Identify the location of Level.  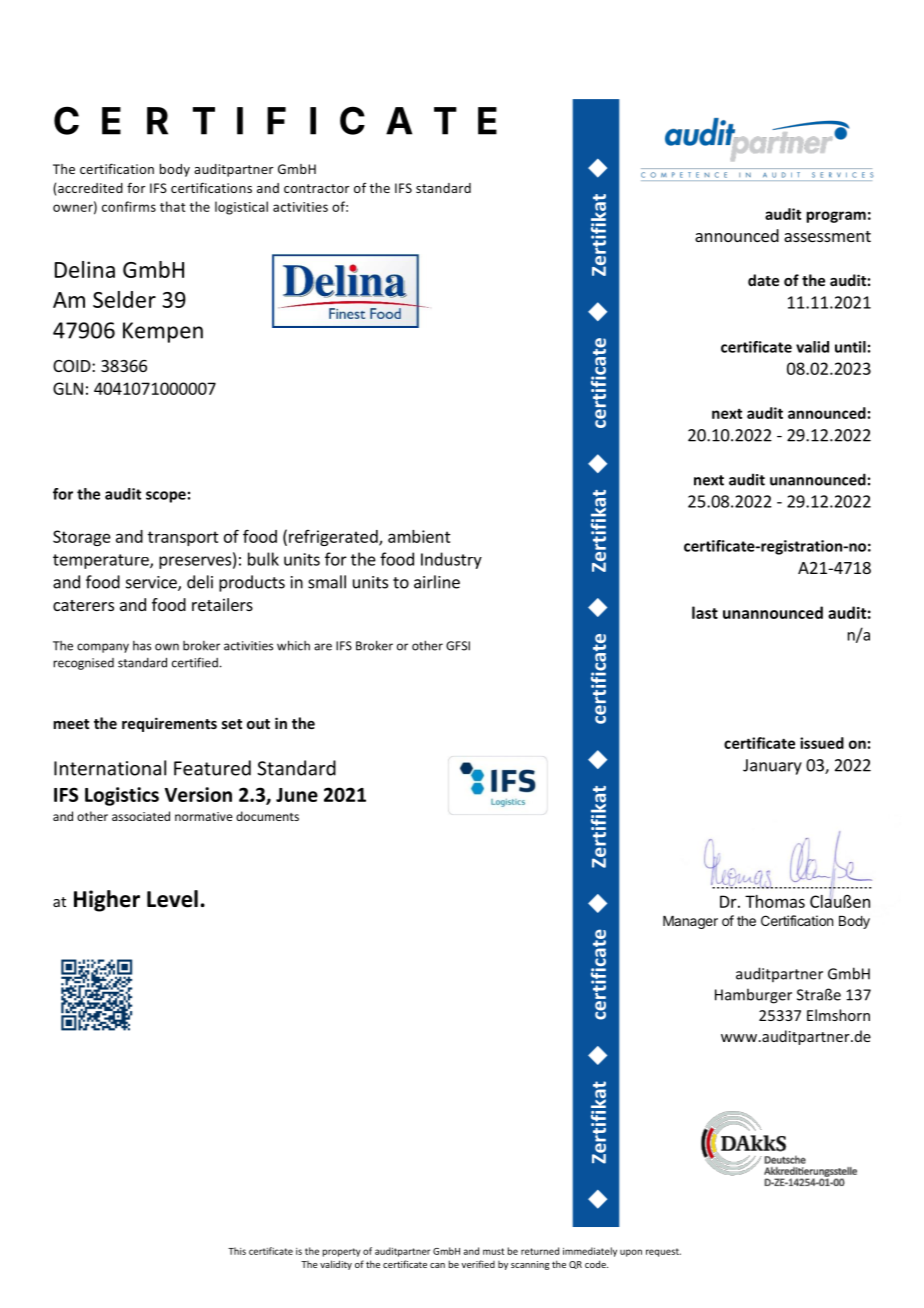
(172, 899).
